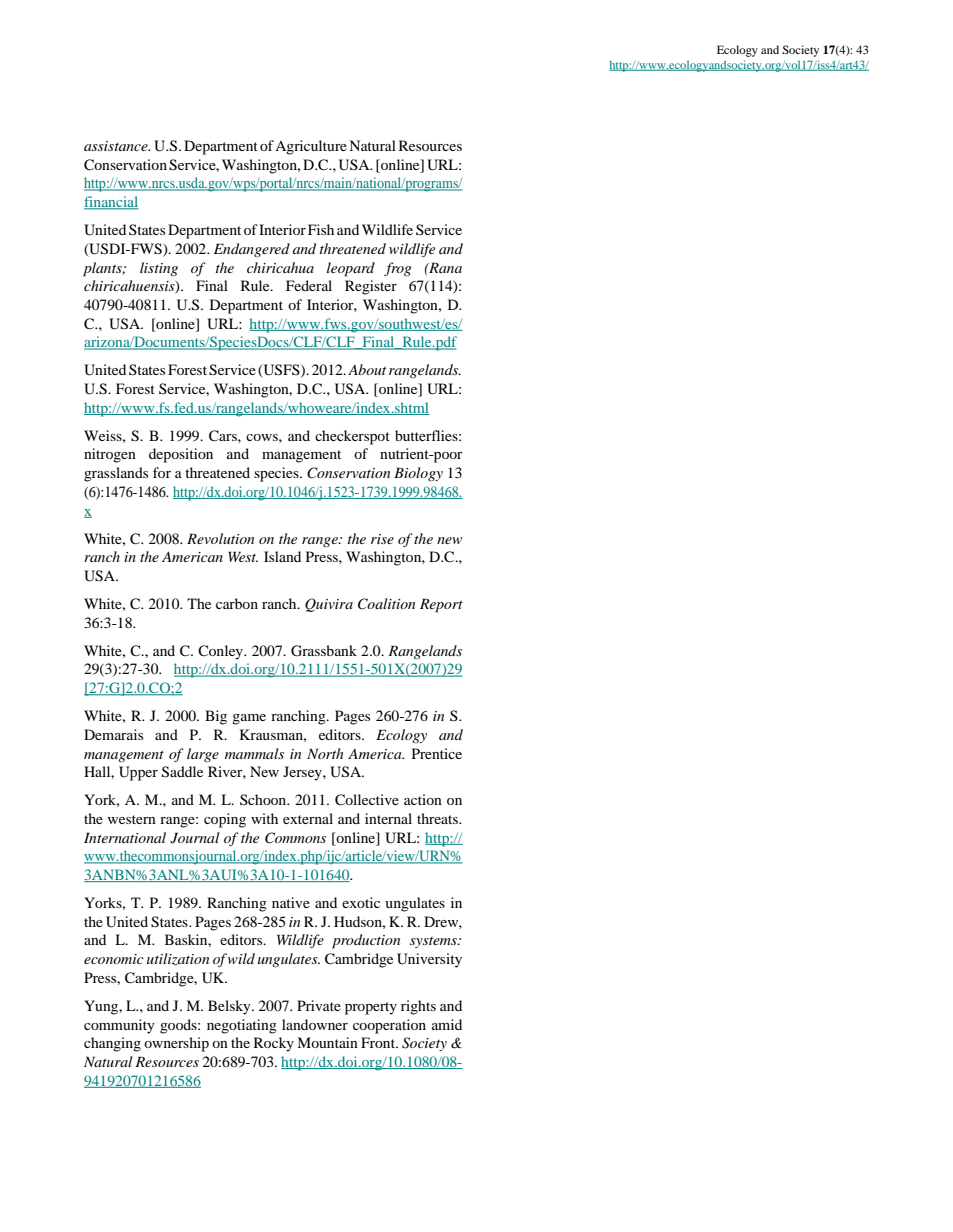  Describe the element at coordinates (397, 269) in the screenshot. I see `frog` at that location.
